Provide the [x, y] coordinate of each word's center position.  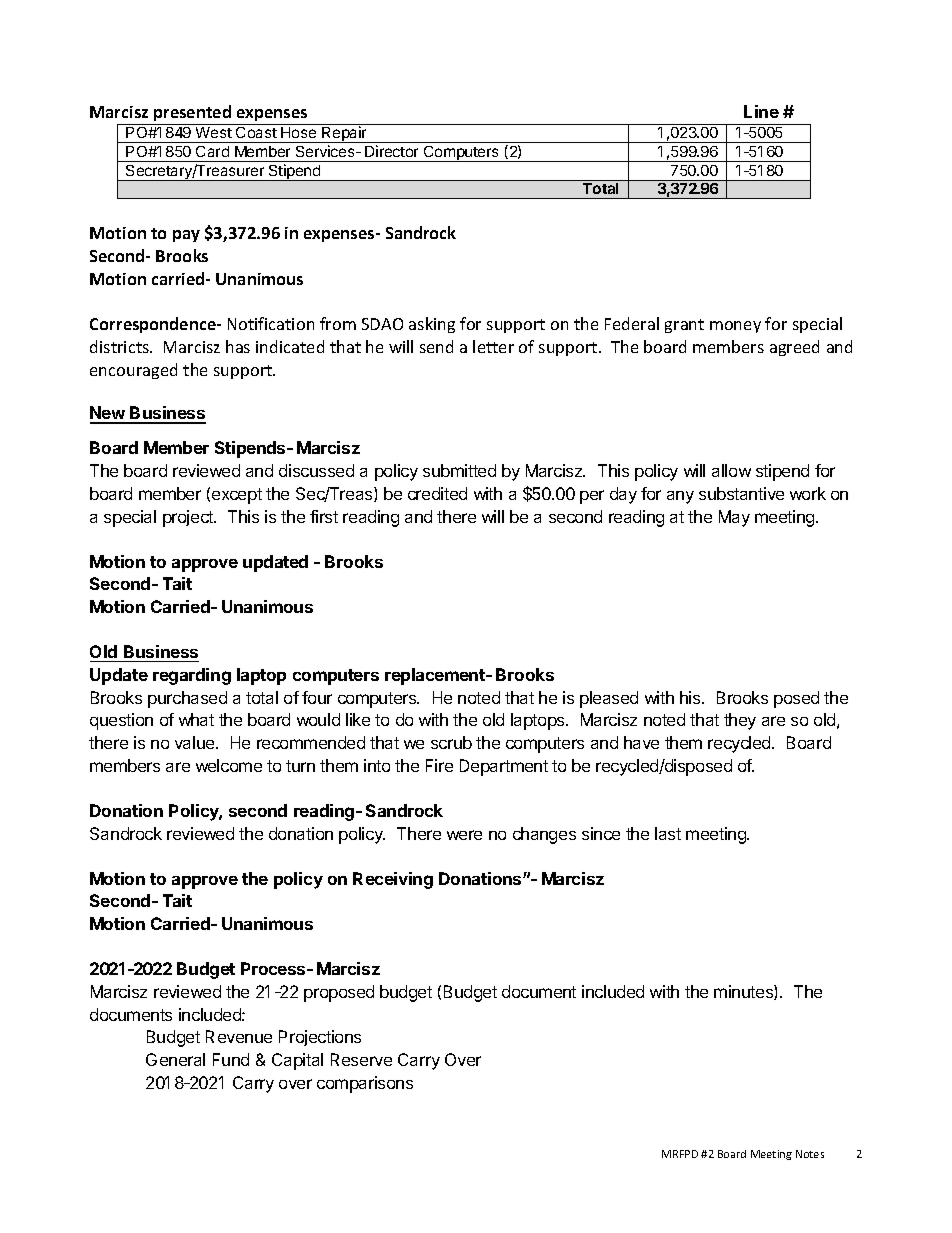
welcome [229, 765]
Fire [439, 765]
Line [761, 111]
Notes [810, 1154]
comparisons [365, 1084]
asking [432, 325]
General [175, 1059]
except [237, 496]
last [668, 833]
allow [731, 470]
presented [192, 113]
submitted [459, 470]
